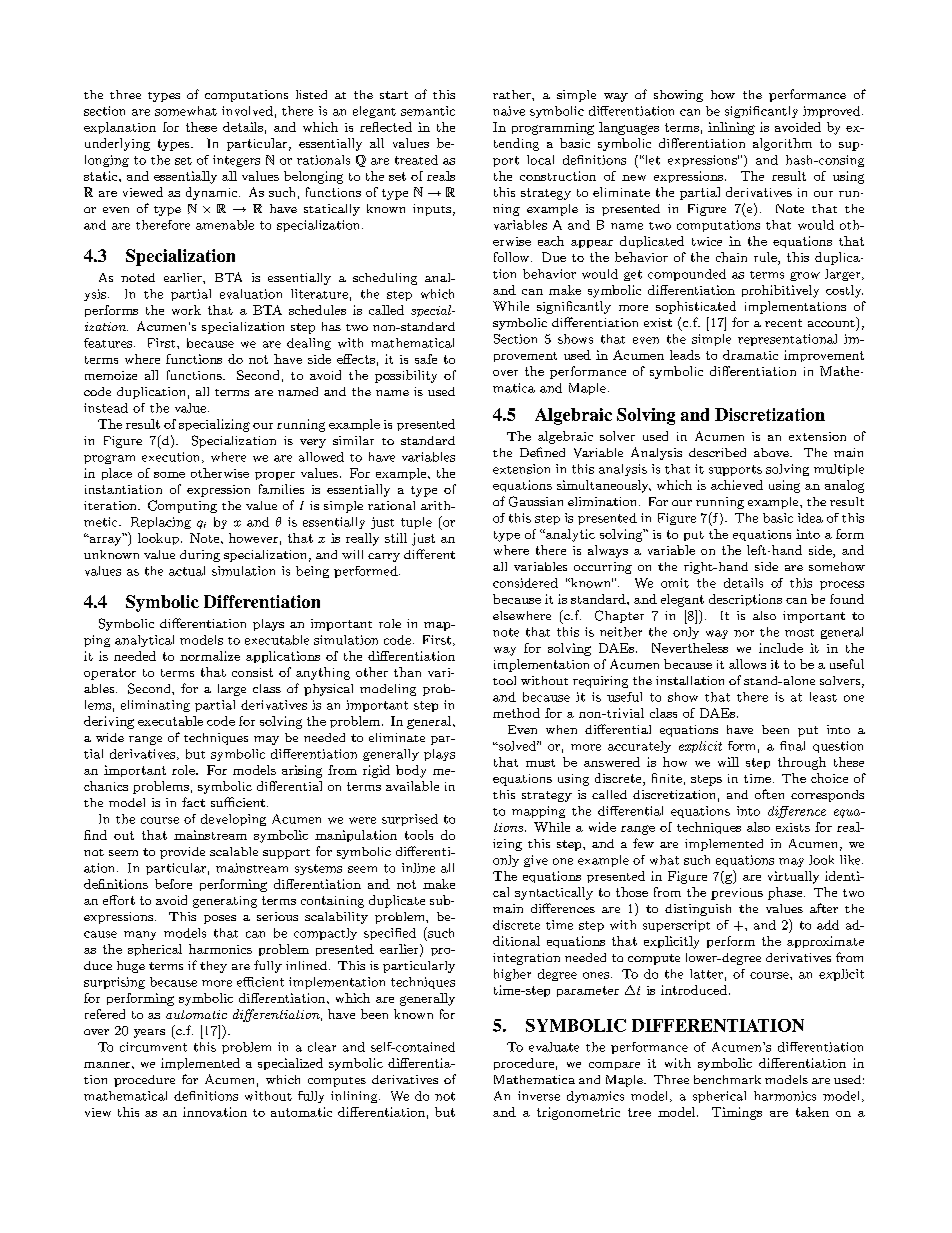 The image size is (952, 1233). What do you see at coordinates (782, 144) in the image?
I see `algorithm` at bounding box center [782, 144].
